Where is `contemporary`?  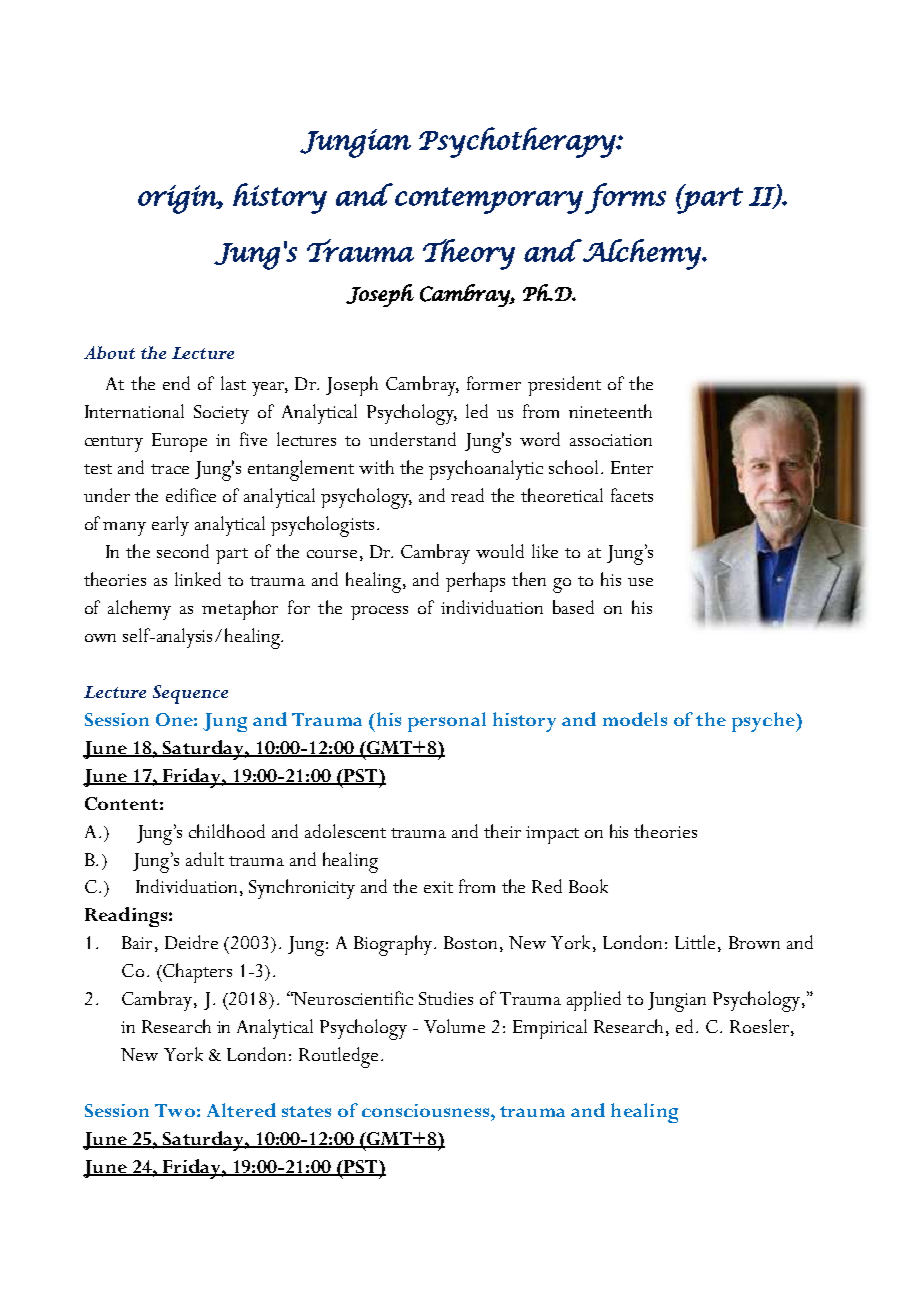
contemporary is located at coordinates (489, 200).
